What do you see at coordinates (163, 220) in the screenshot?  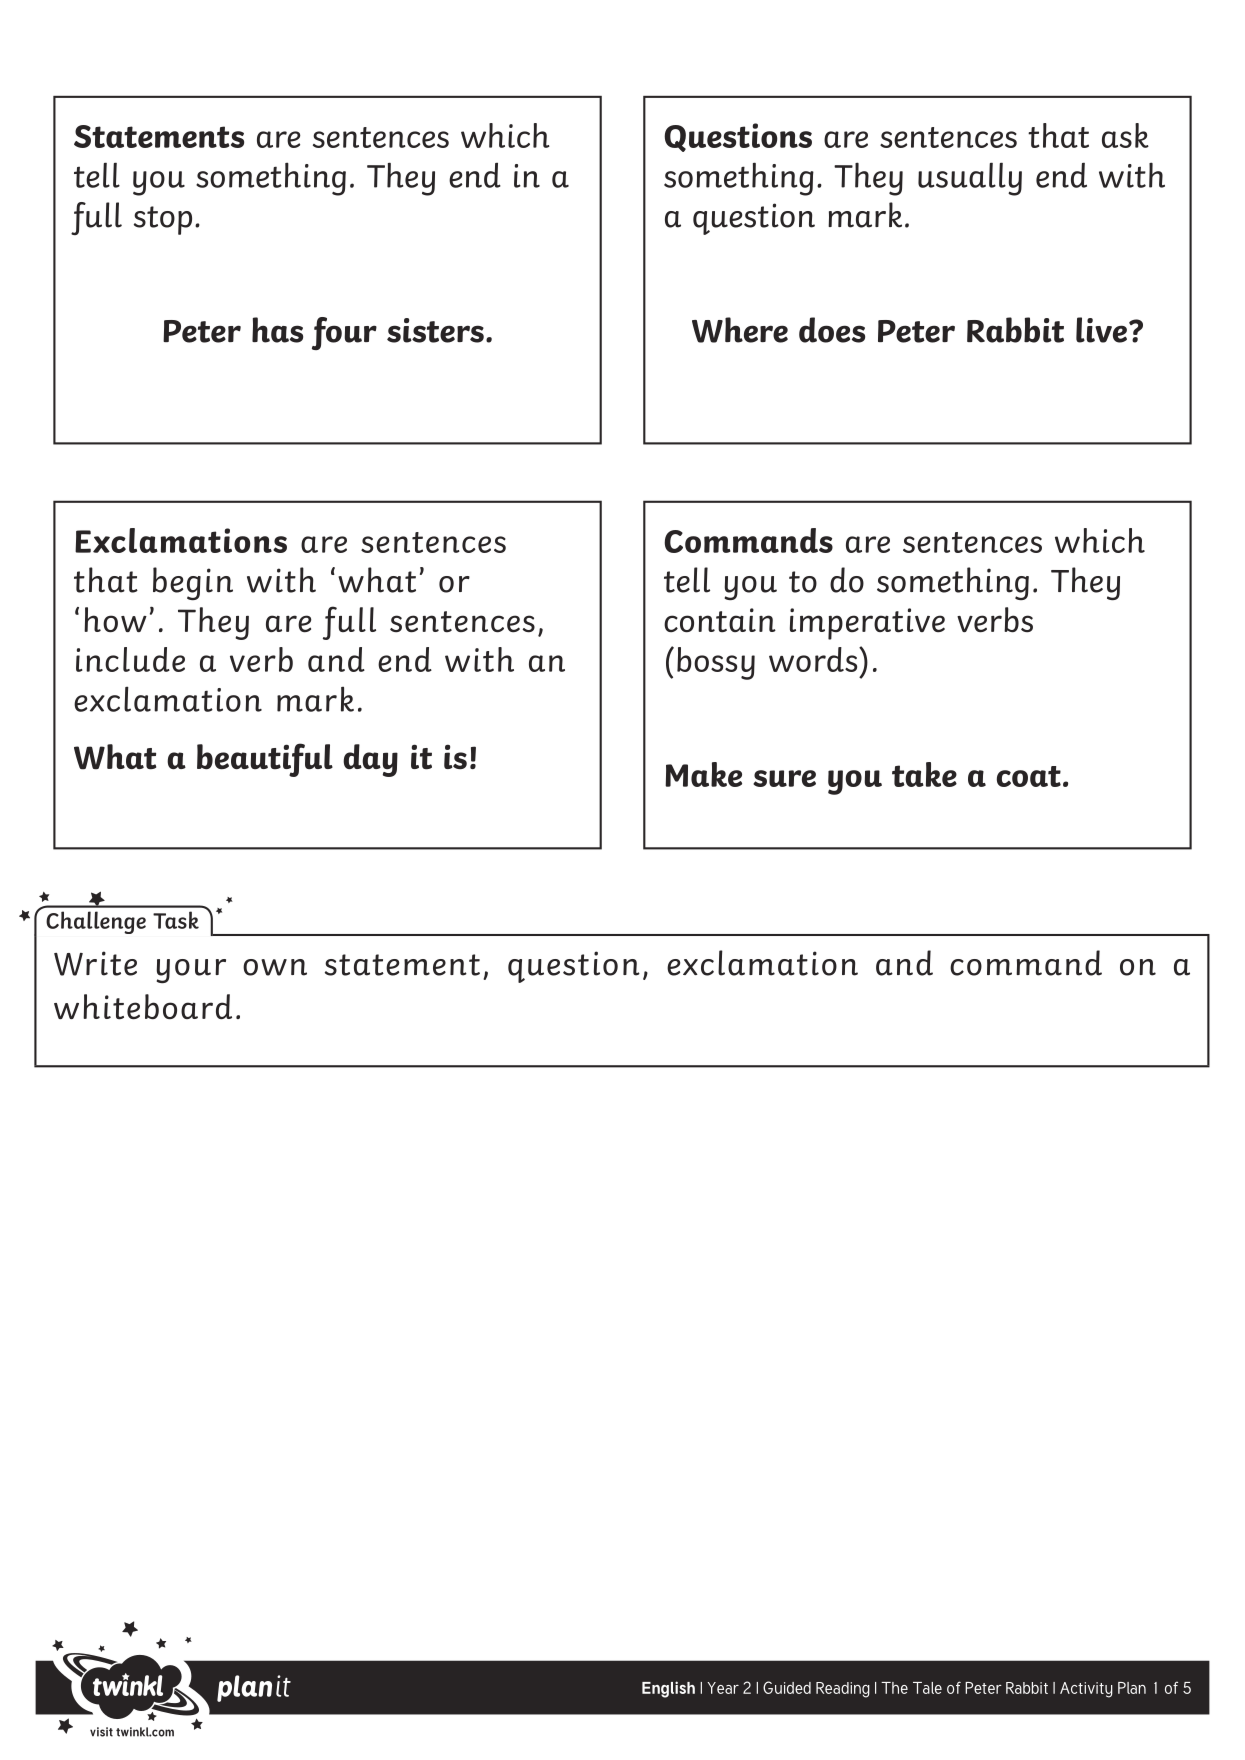 I see `stop` at bounding box center [163, 220].
